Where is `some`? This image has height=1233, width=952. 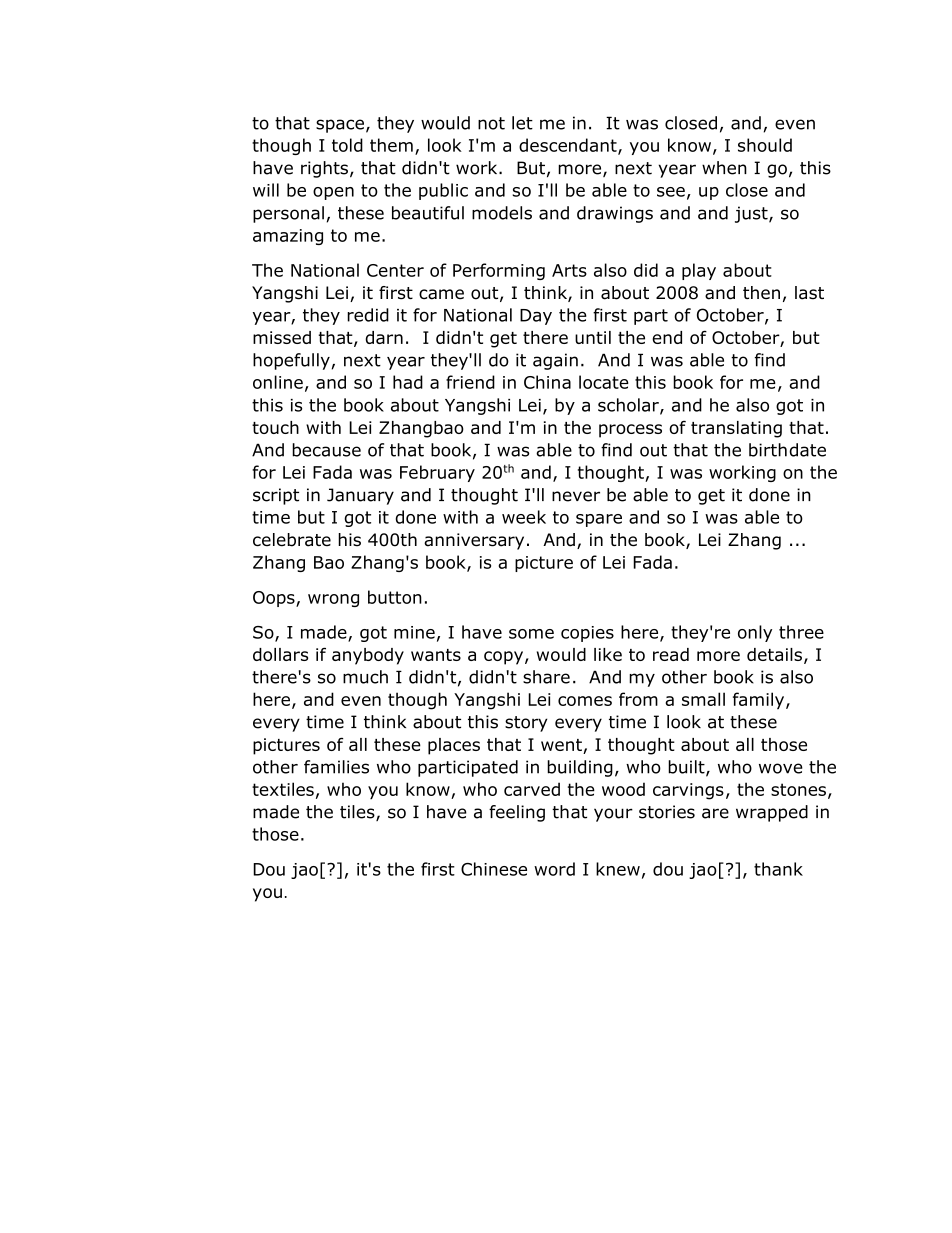 some is located at coordinates (531, 634).
